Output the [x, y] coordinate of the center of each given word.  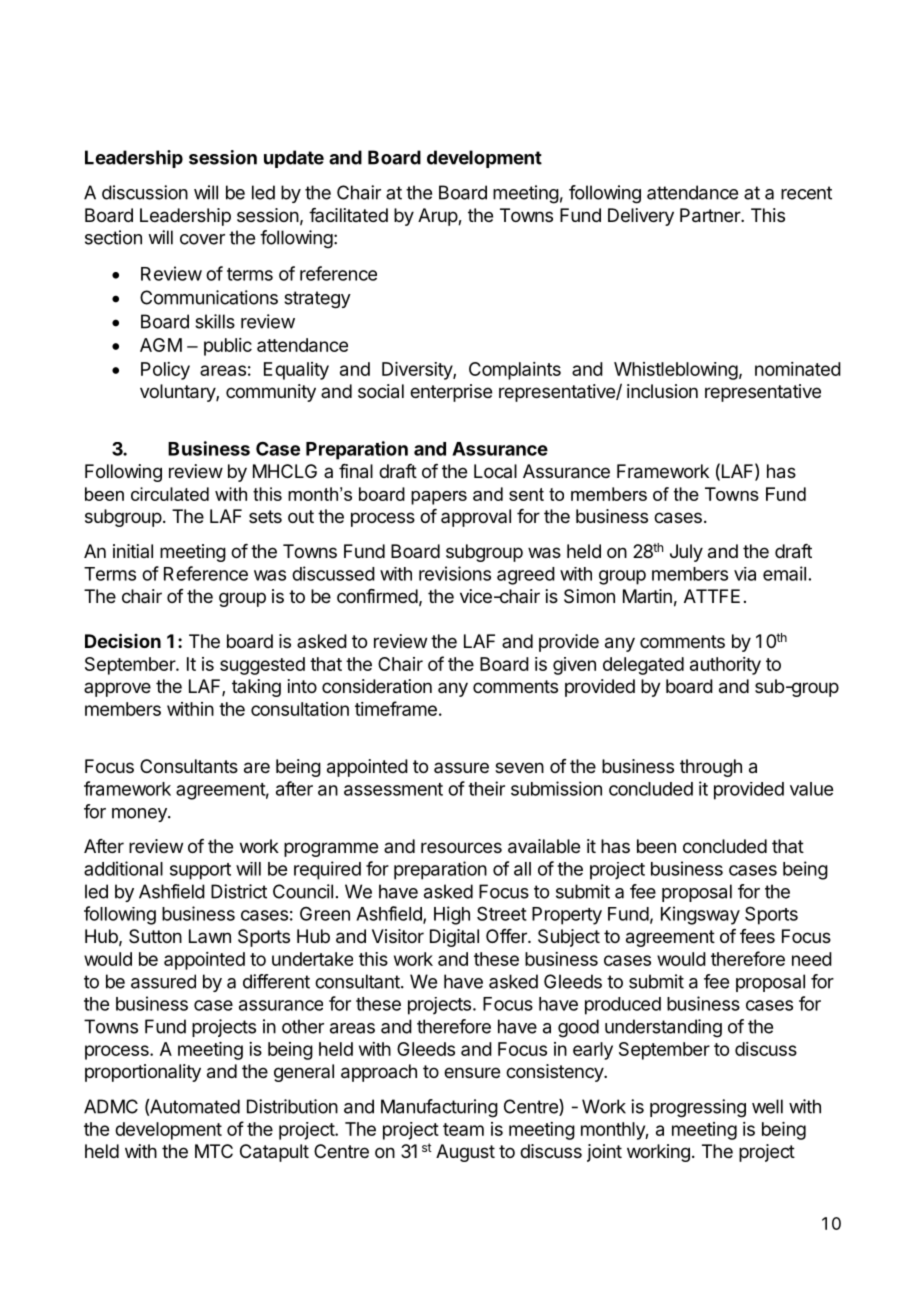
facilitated [348, 215]
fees [757, 936]
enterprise [451, 393]
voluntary [178, 393]
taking [256, 688]
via [745, 574]
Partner [711, 215]
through [711, 768]
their [486, 788]
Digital [454, 938]
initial [133, 551]
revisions [455, 573]
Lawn [210, 936]
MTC [214, 1151]
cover [202, 239]
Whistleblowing [676, 371]
